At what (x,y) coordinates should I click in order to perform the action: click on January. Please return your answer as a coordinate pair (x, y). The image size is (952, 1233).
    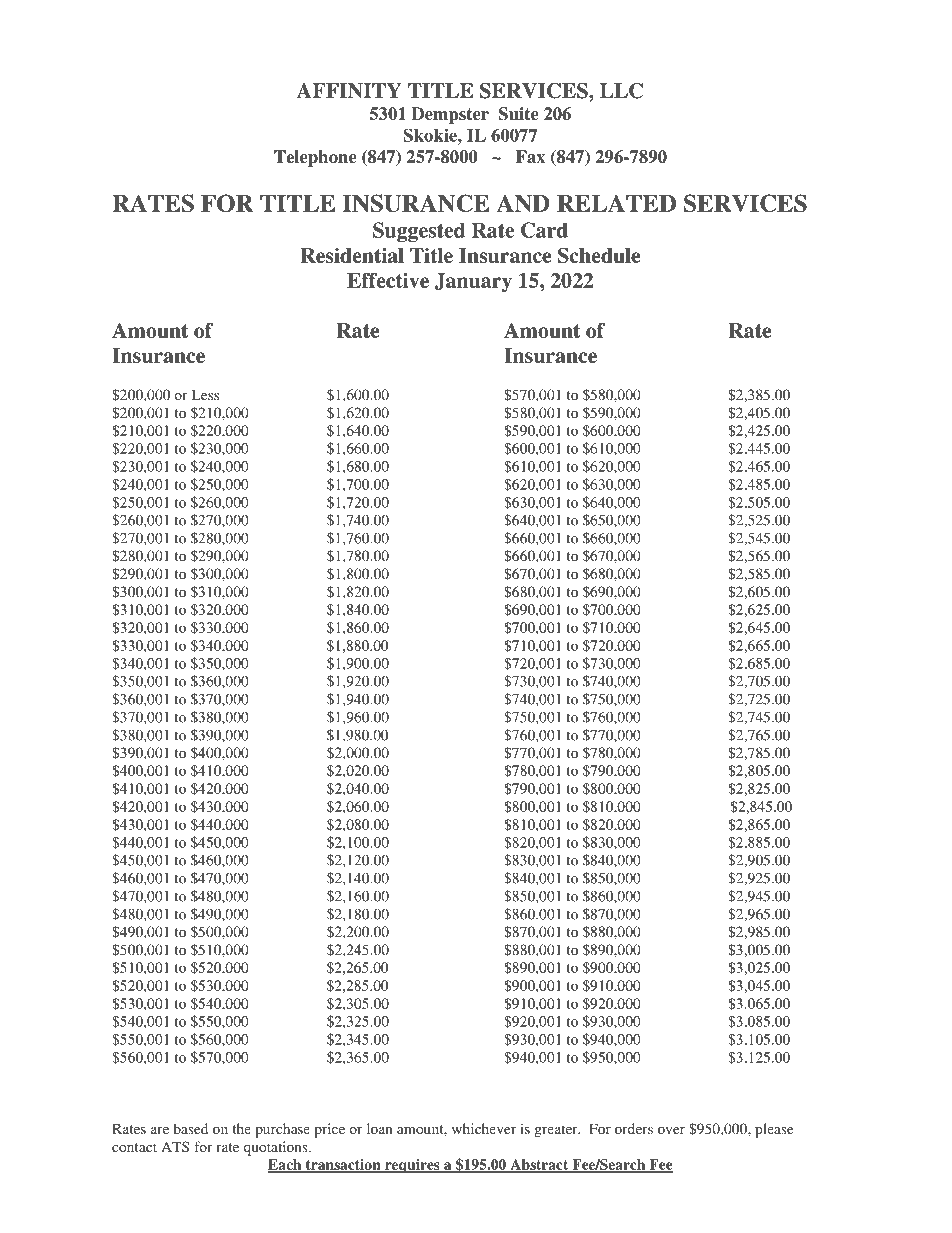
    Looking at the image, I should click on (473, 282).
